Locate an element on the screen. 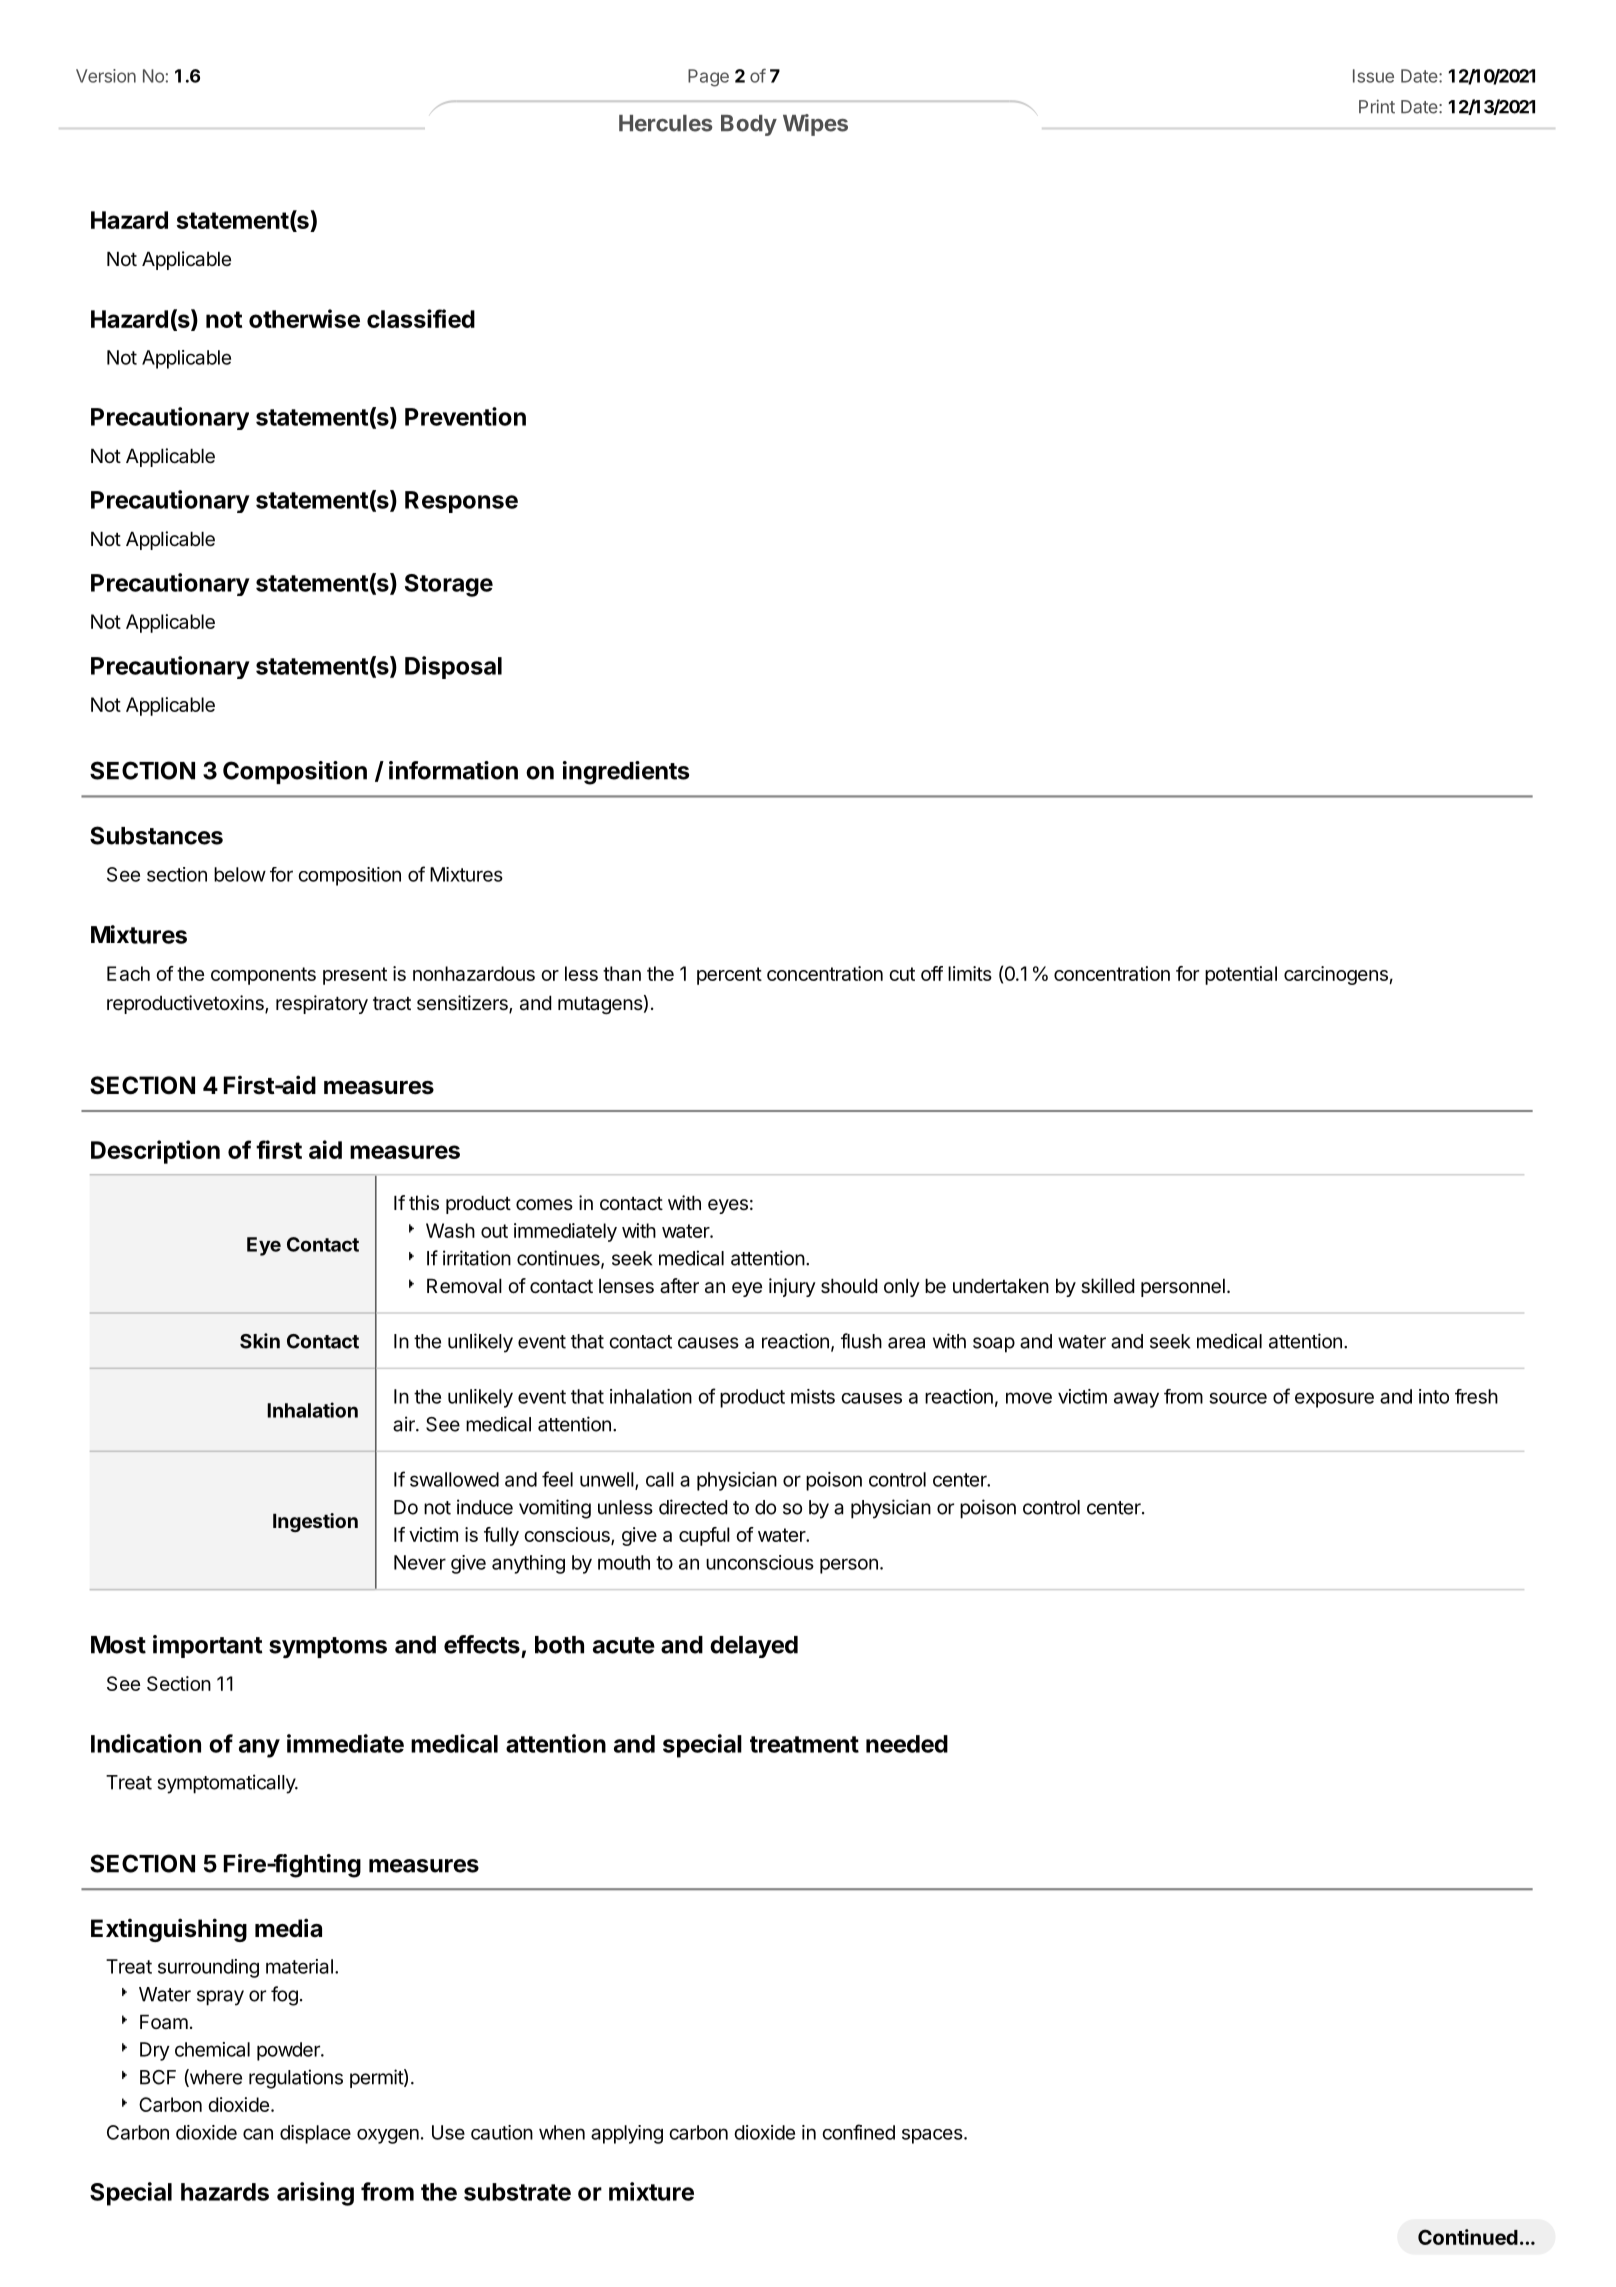  exposure is located at coordinates (1334, 1400).
